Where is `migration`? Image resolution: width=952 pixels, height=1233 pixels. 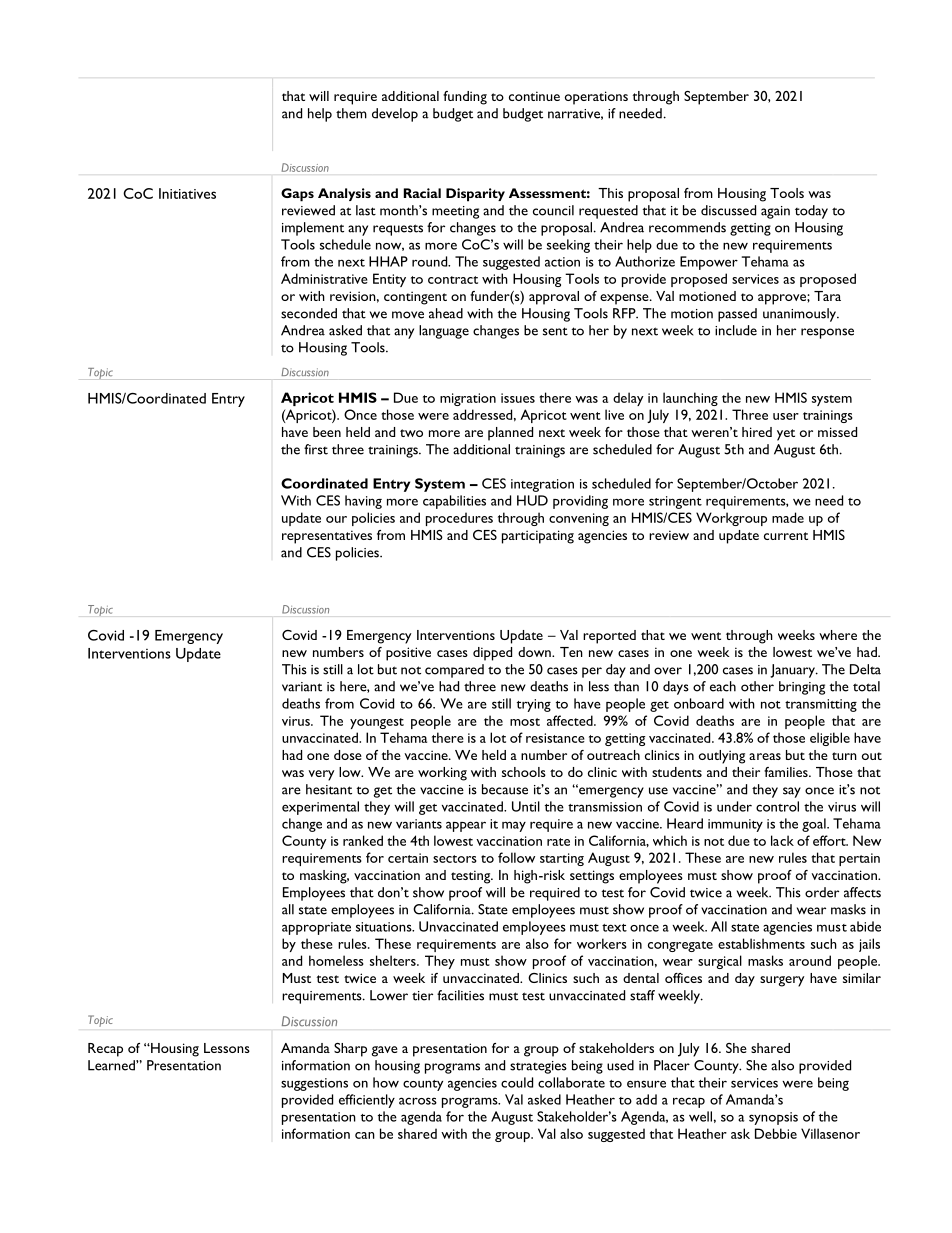 migration is located at coordinates (468, 399).
